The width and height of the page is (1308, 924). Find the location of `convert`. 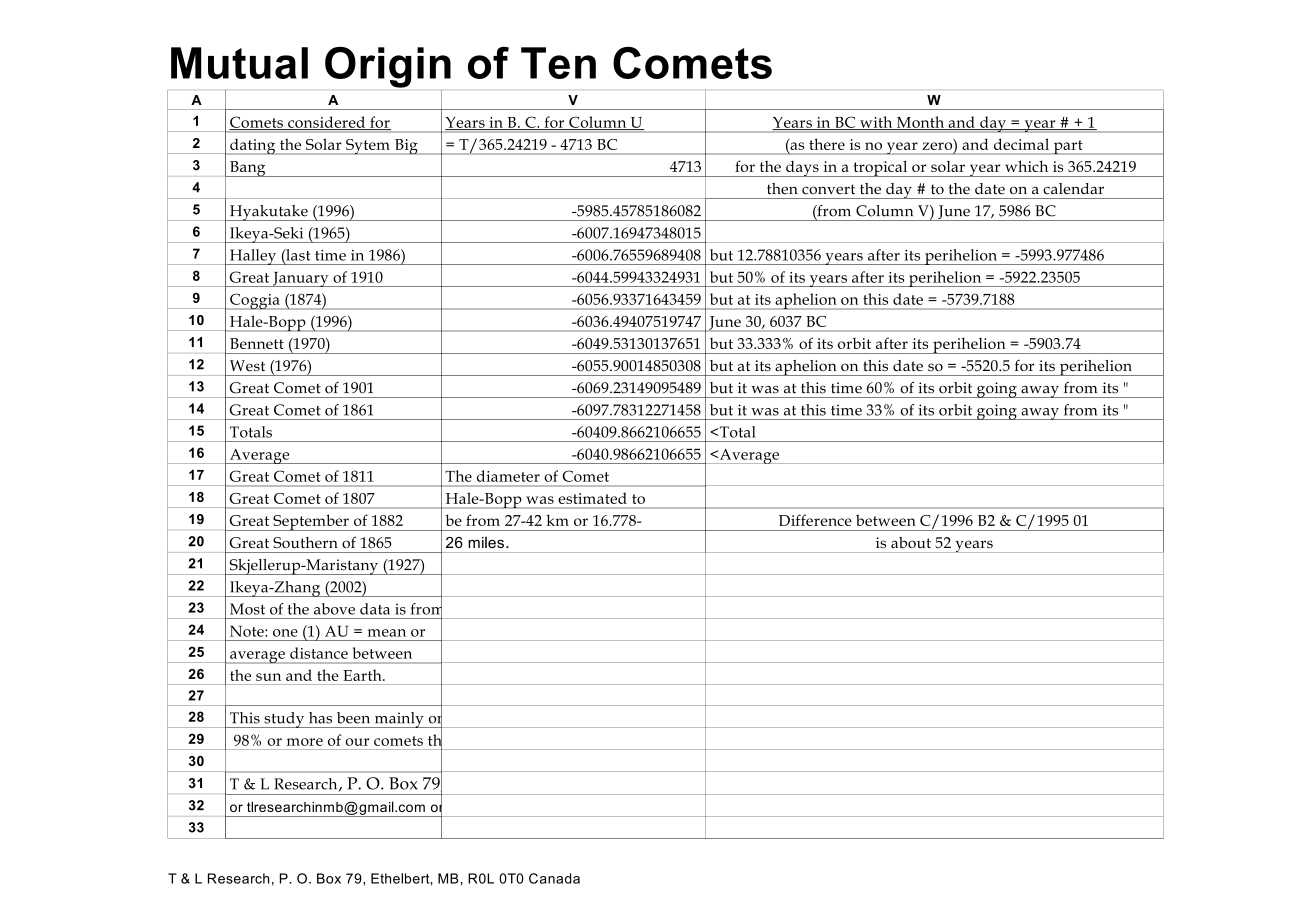

convert is located at coordinates (828, 189).
